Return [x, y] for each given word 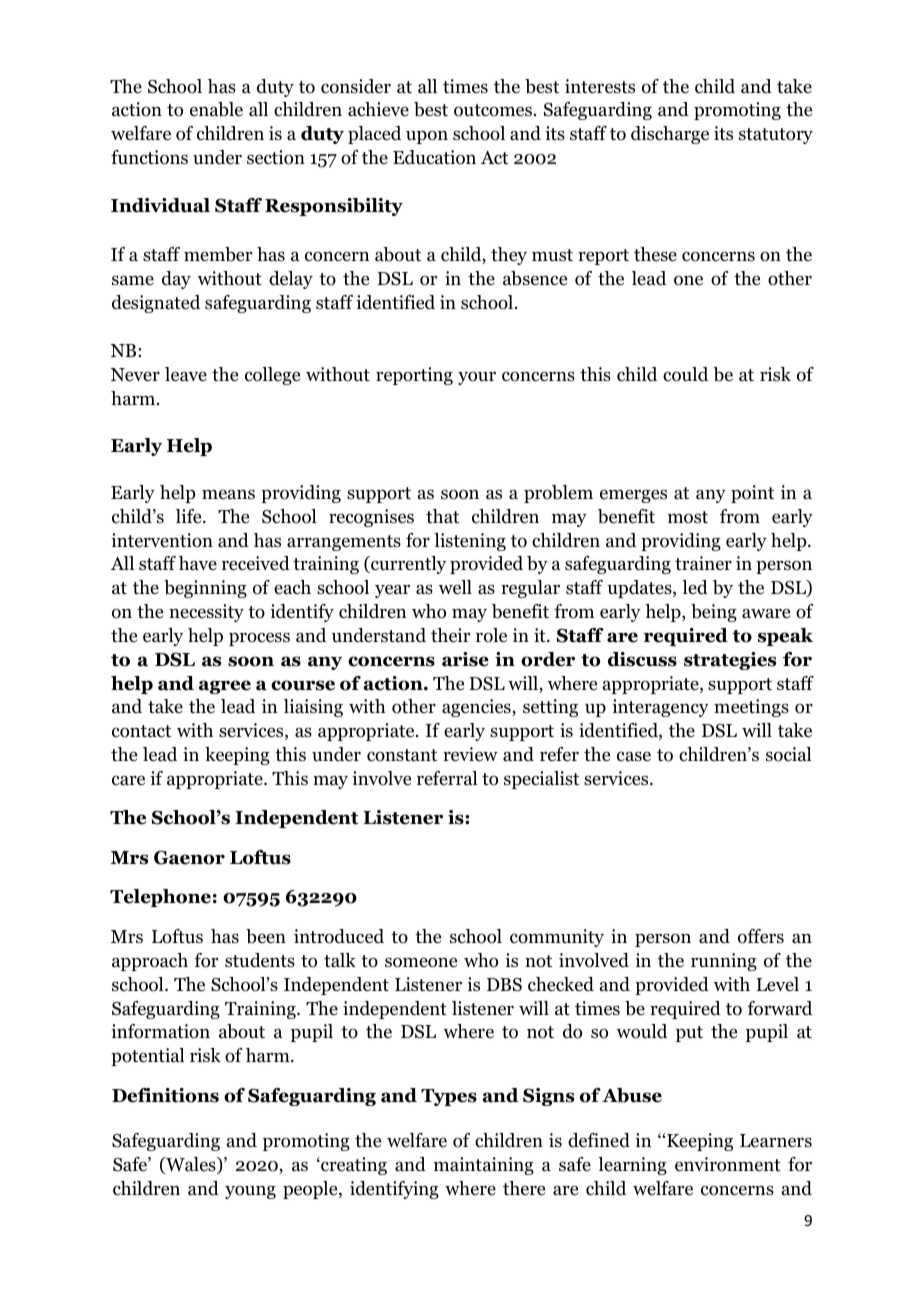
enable [216, 109]
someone [421, 962]
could [685, 374]
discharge [670, 135]
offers [761, 936]
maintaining [484, 1166]
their [450, 635]
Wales [191, 1165]
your [477, 378]
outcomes [493, 110]
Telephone [160, 898]
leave [186, 374]
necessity [206, 613]
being [714, 613]
